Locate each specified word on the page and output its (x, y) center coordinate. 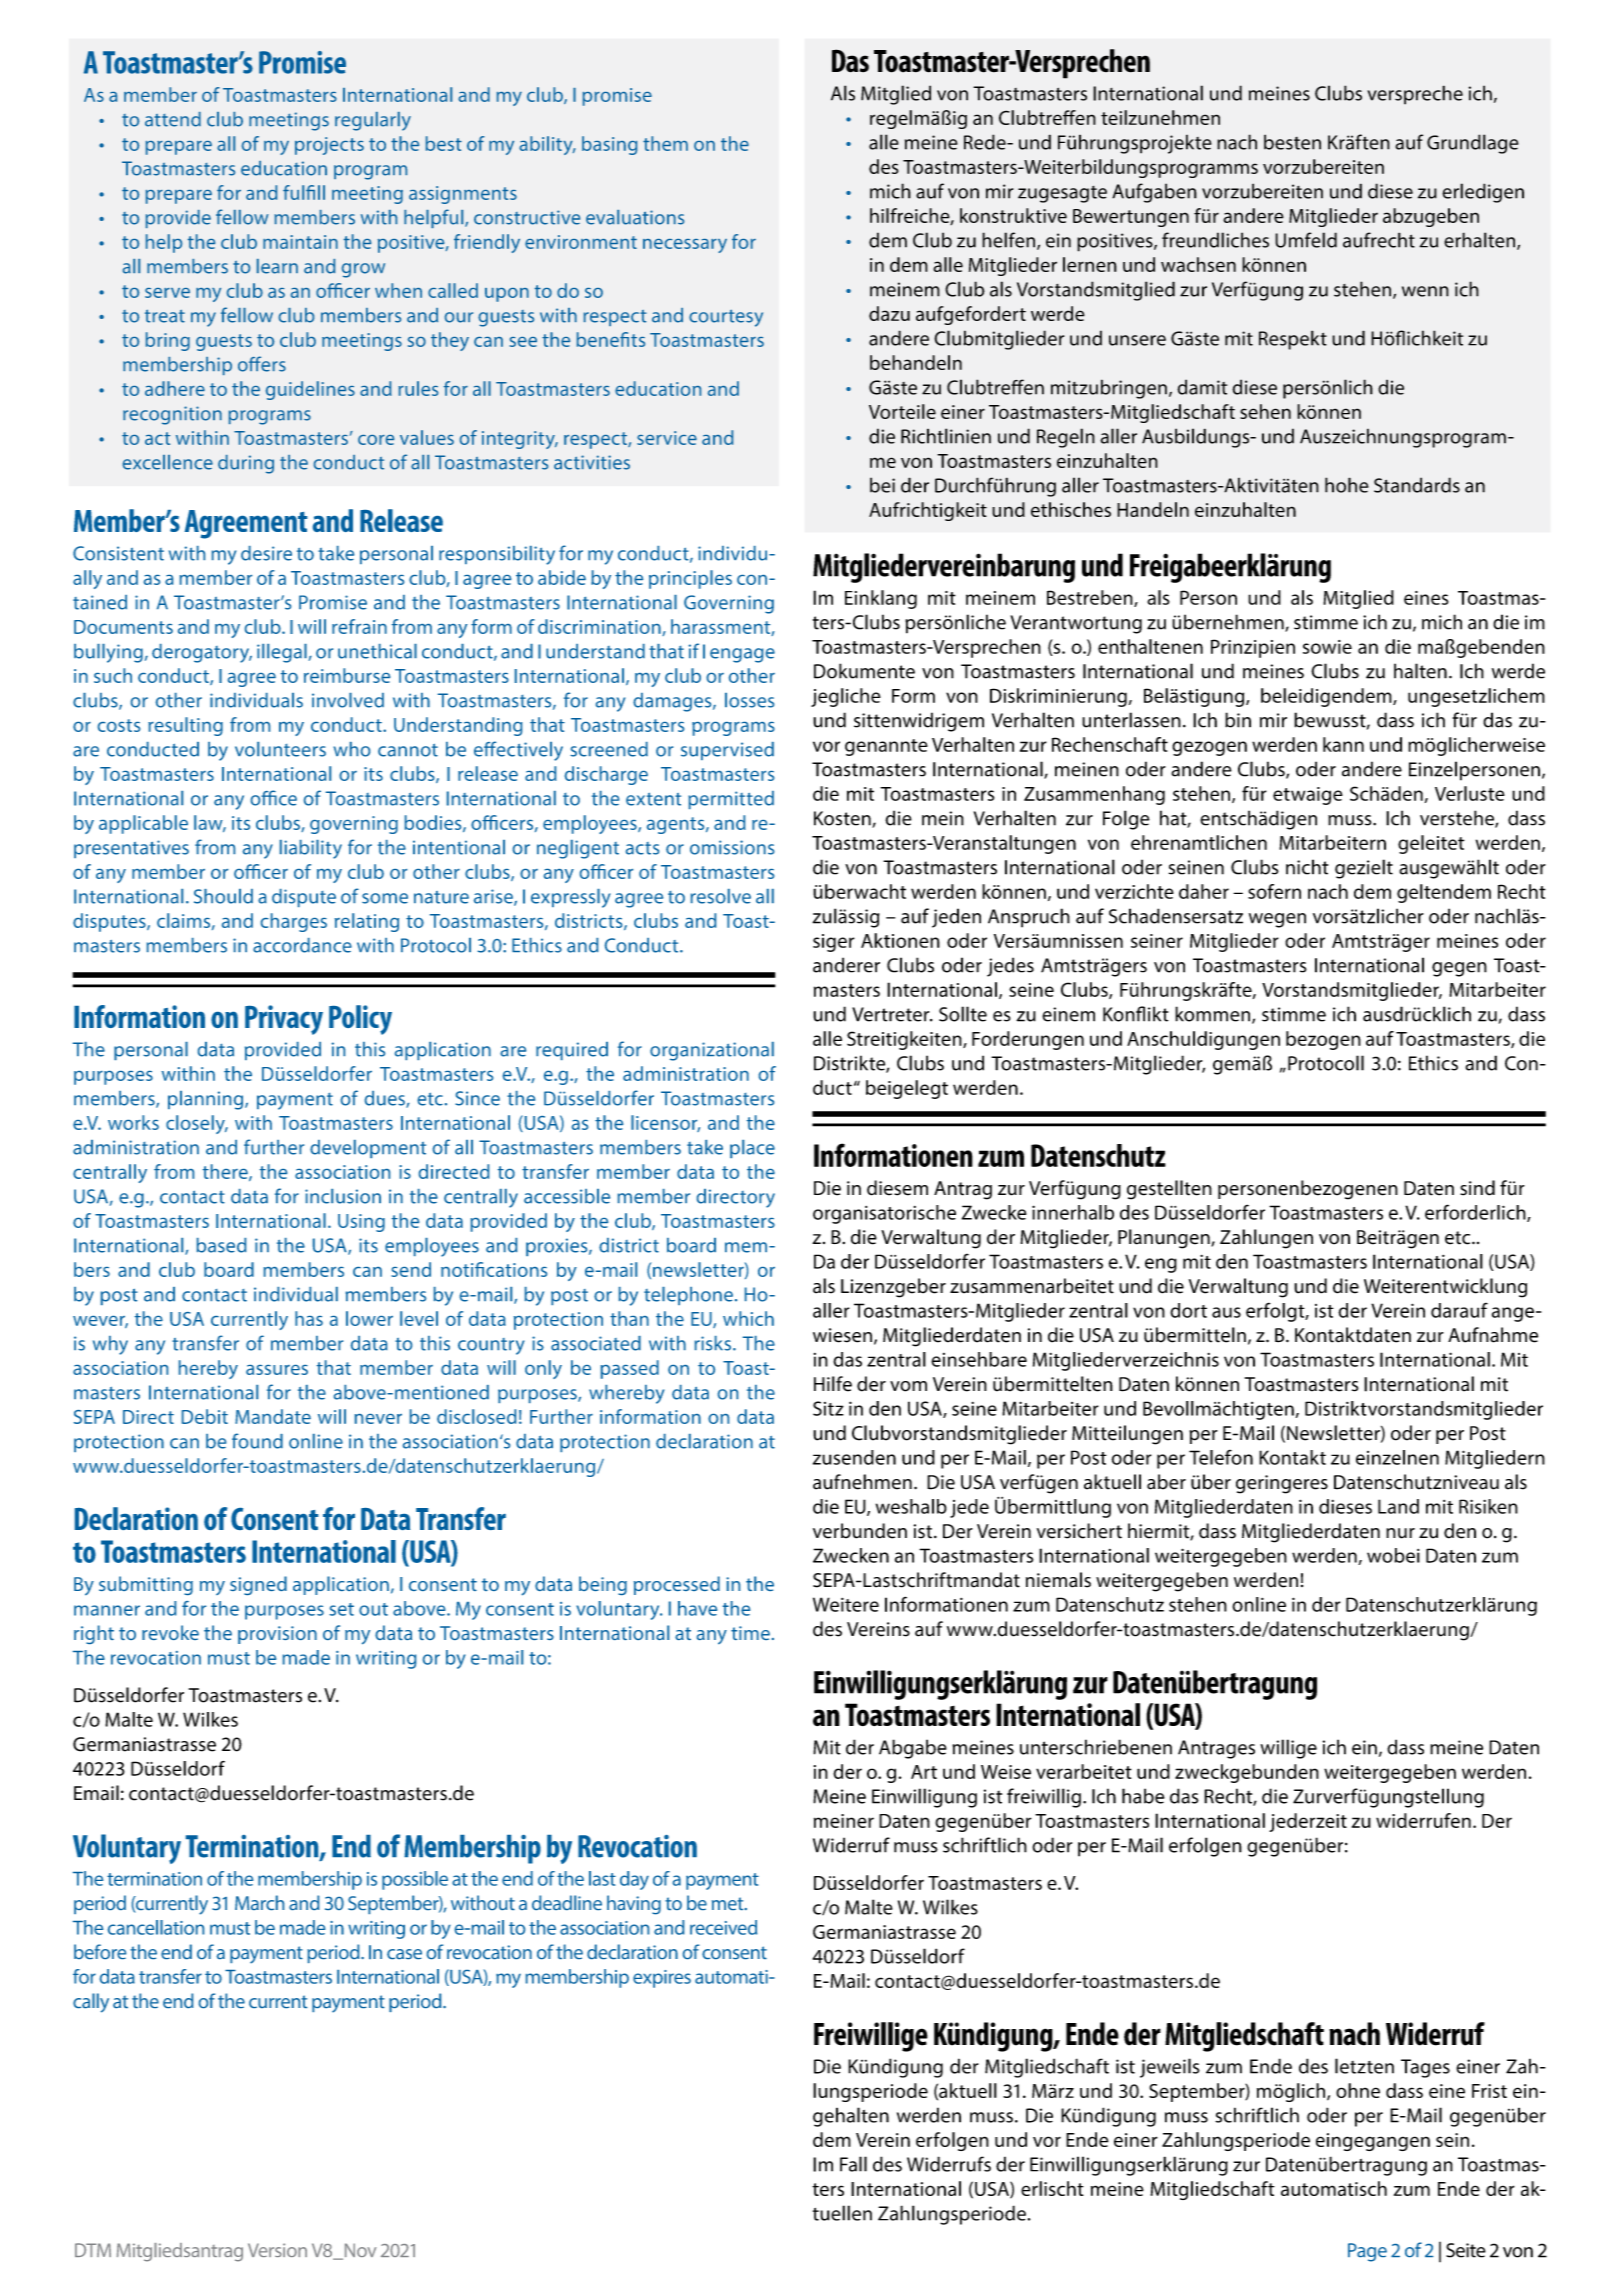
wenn (1425, 291)
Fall (853, 2164)
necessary (685, 246)
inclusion (343, 1196)
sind (1477, 1188)
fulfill (304, 192)
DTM (93, 2250)
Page (1367, 2252)
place (752, 1149)
